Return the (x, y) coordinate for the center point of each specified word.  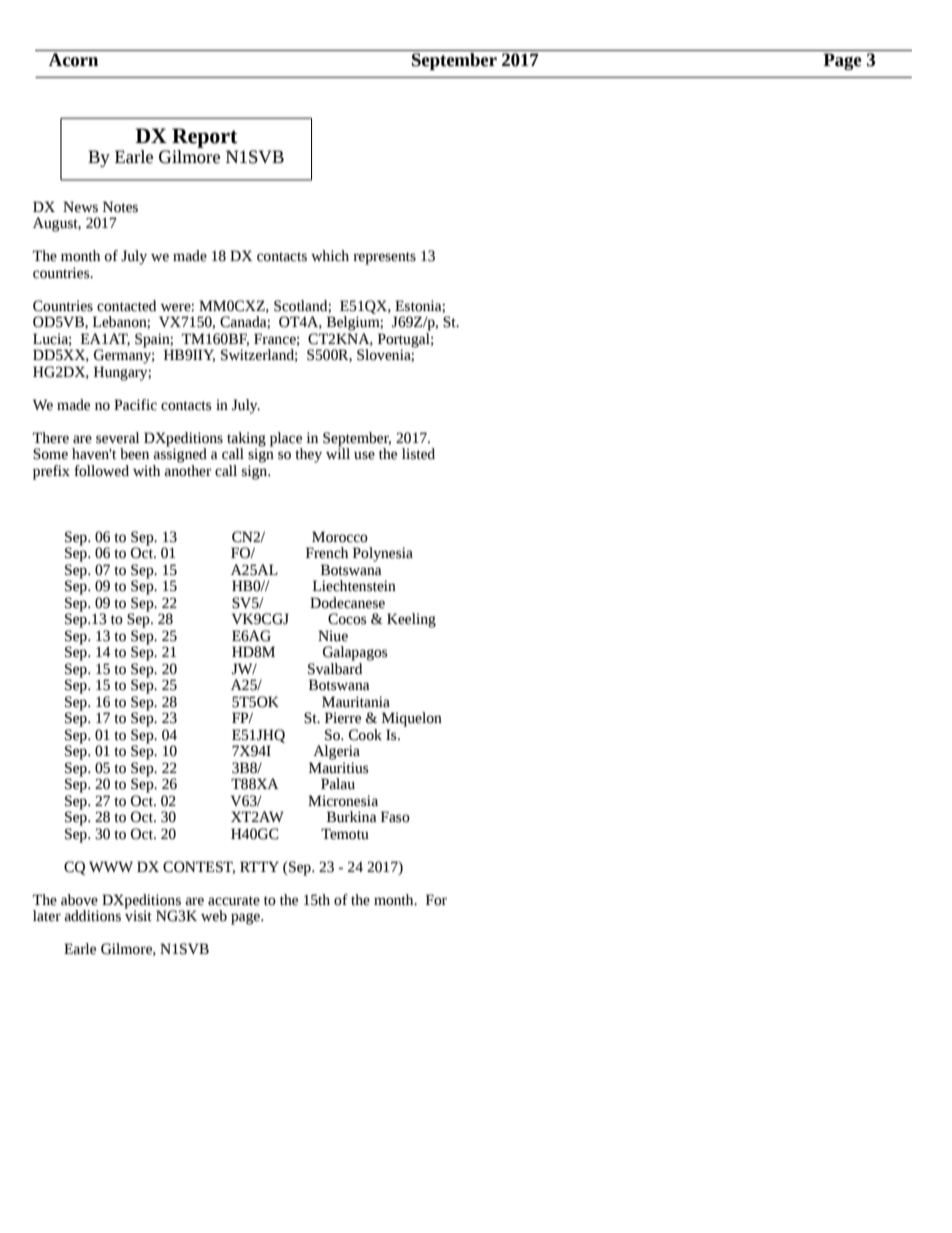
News (80, 207)
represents (384, 258)
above (79, 900)
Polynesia (383, 554)
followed (101, 471)
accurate (234, 901)
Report (205, 138)
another (187, 469)
